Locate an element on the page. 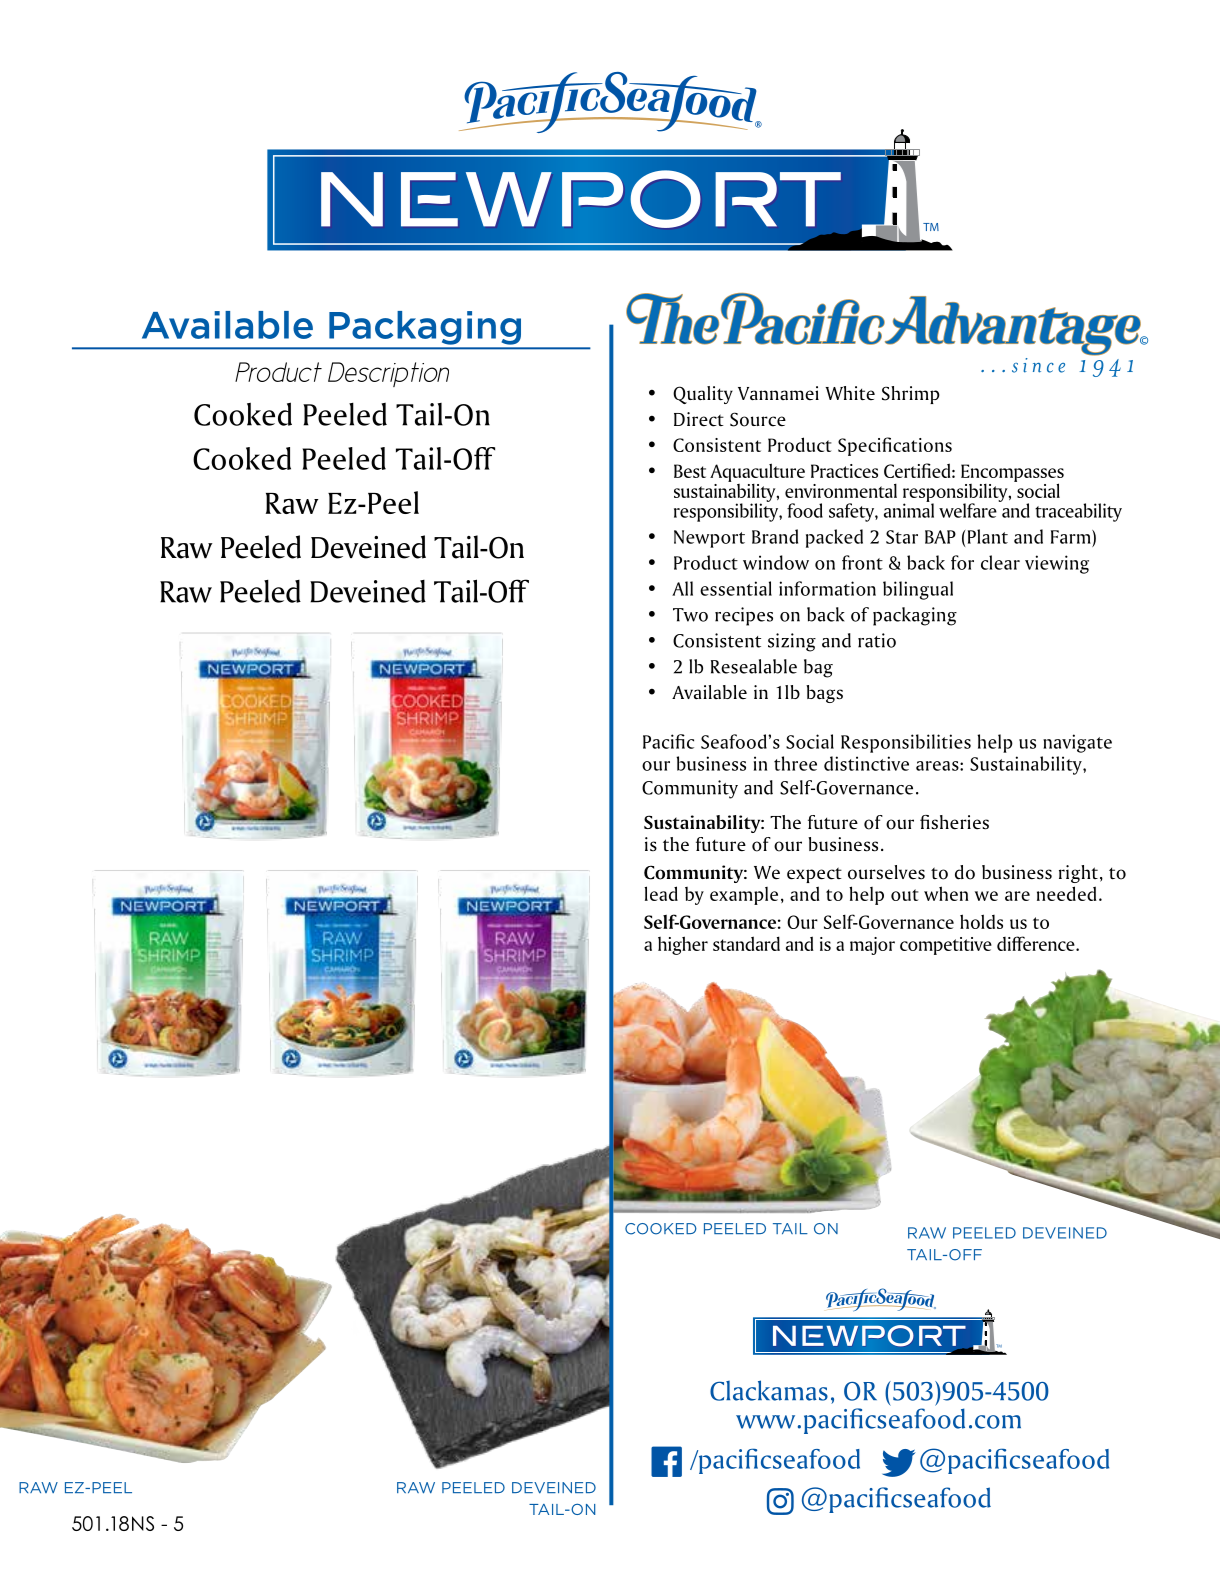 The image size is (1220, 1579). lead is located at coordinates (661, 893).
